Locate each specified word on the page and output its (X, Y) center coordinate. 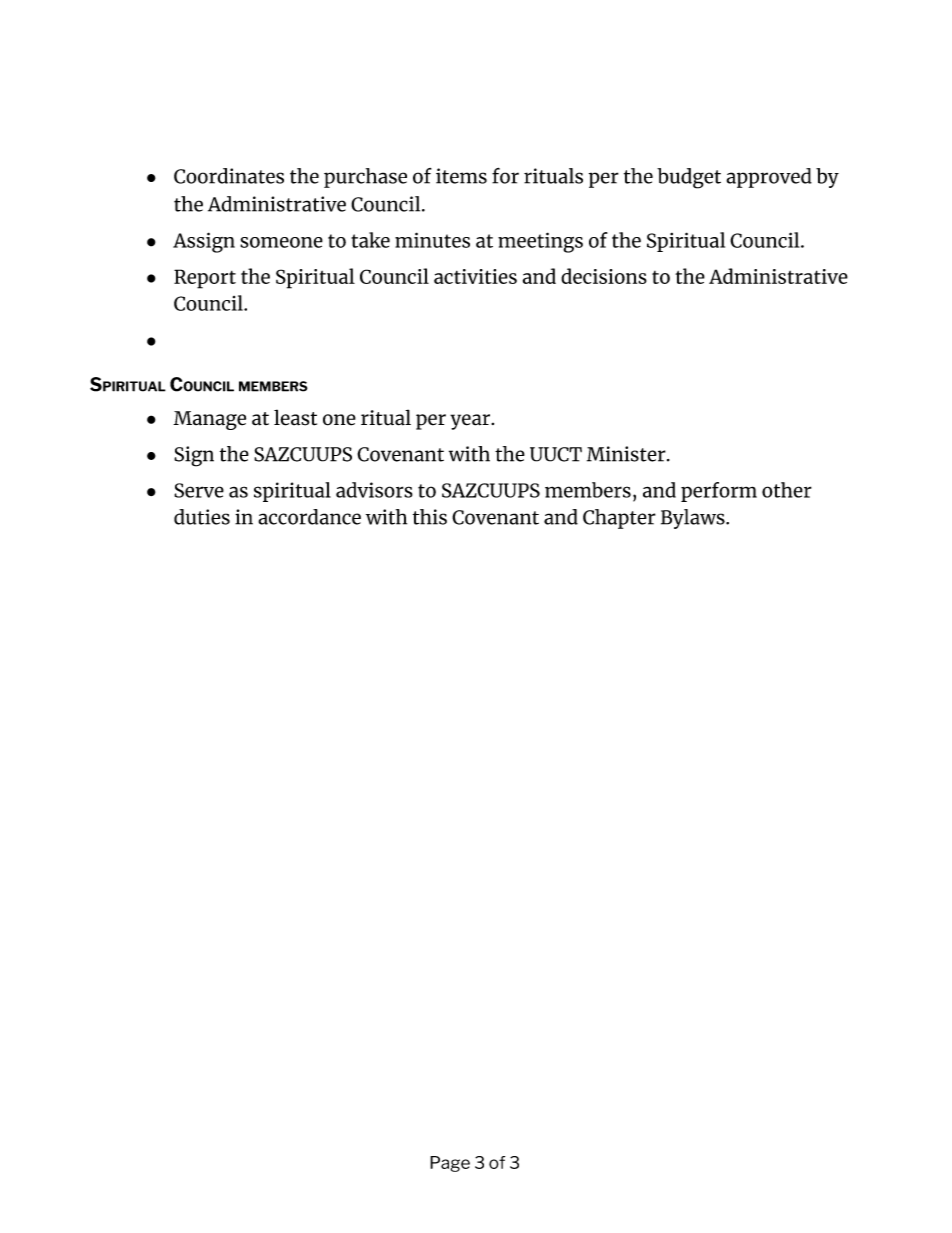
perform (719, 492)
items (461, 176)
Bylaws (694, 519)
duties (202, 517)
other (787, 490)
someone (281, 242)
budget (689, 178)
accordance (309, 517)
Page (450, 1164)
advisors (374, 490)
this (430, 517)
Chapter (619, 519)
